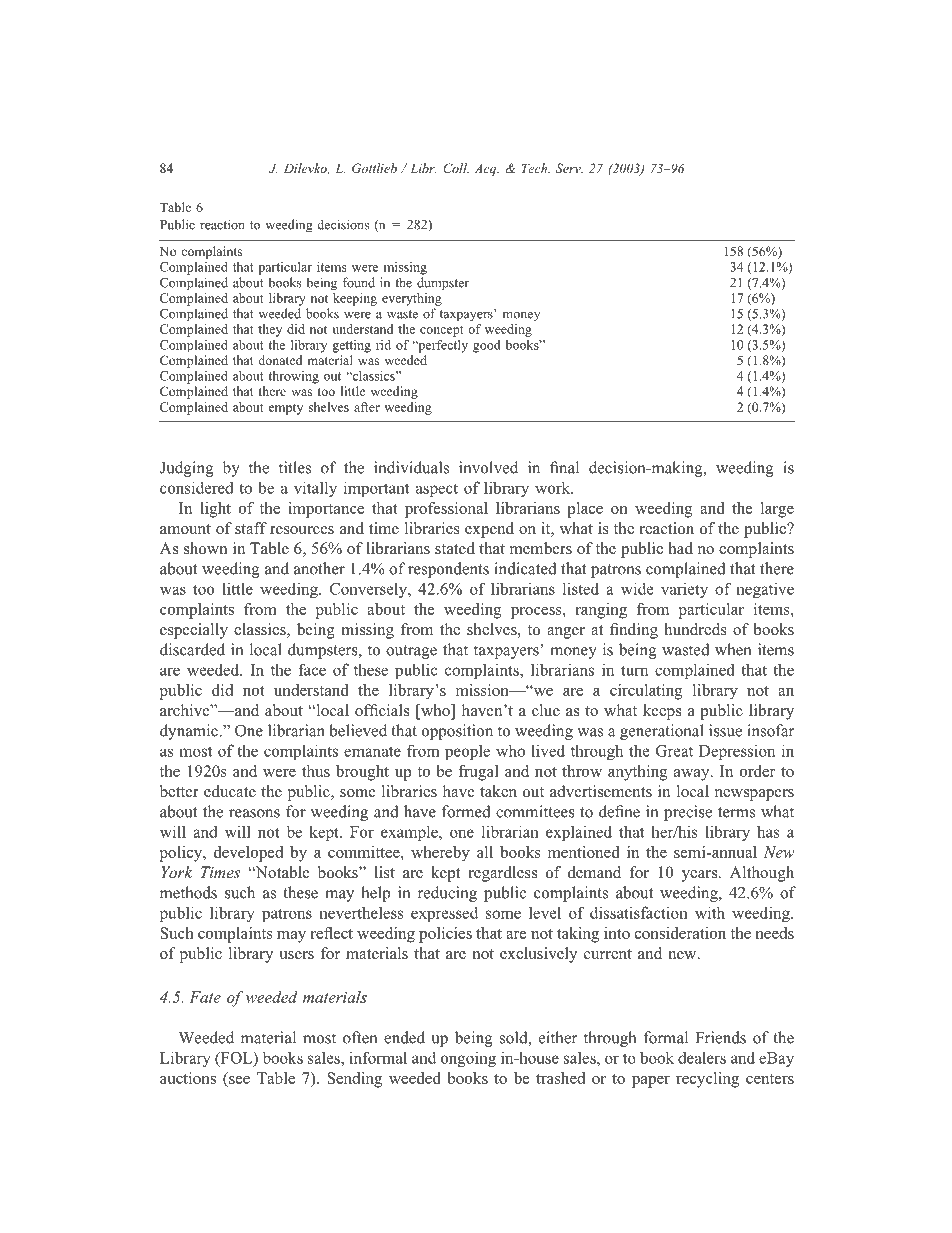  I want to click on large, so click(777, 510).
